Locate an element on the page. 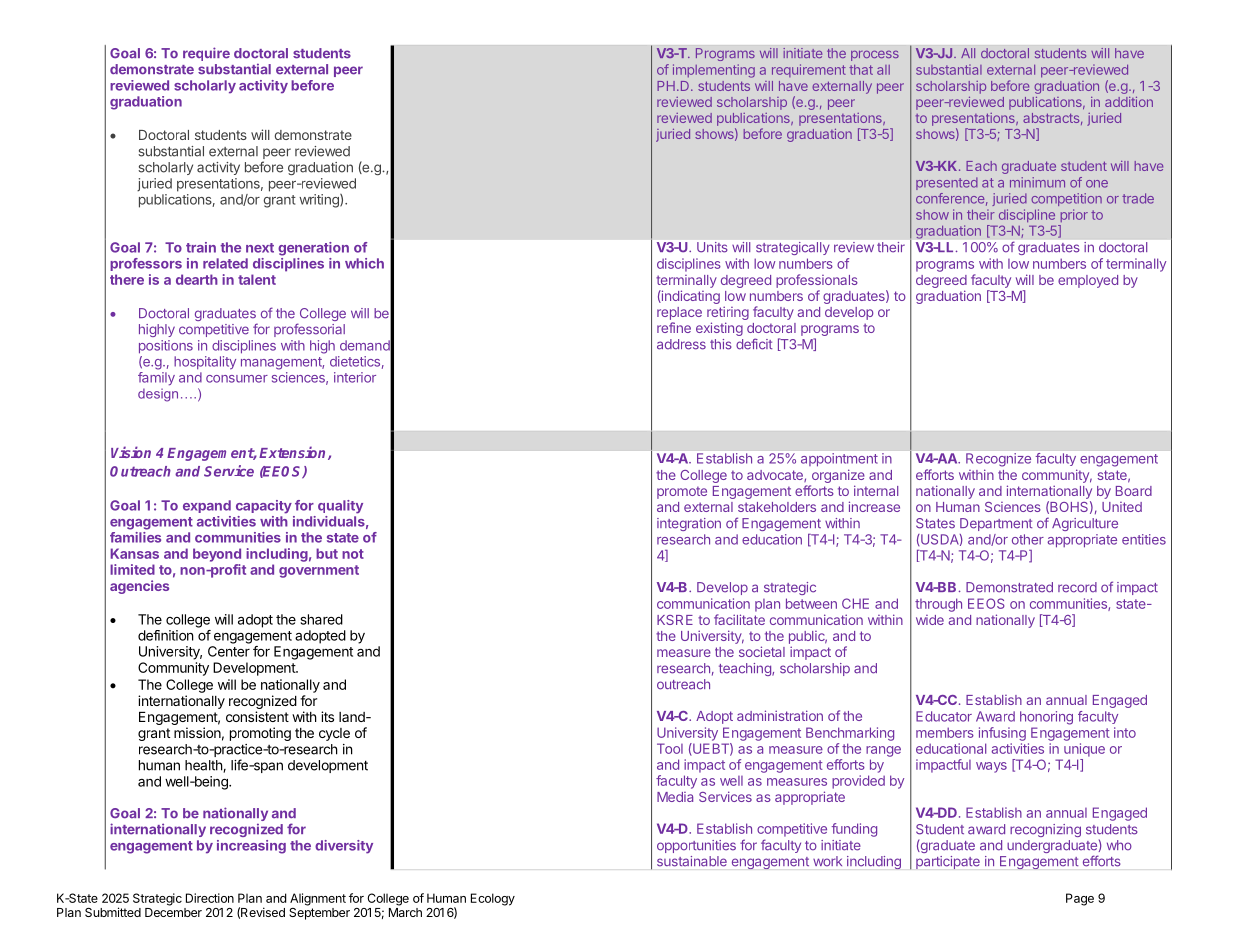 The height and width of the page is (952, 1233). implementing is located at coordinates (714, 71).
